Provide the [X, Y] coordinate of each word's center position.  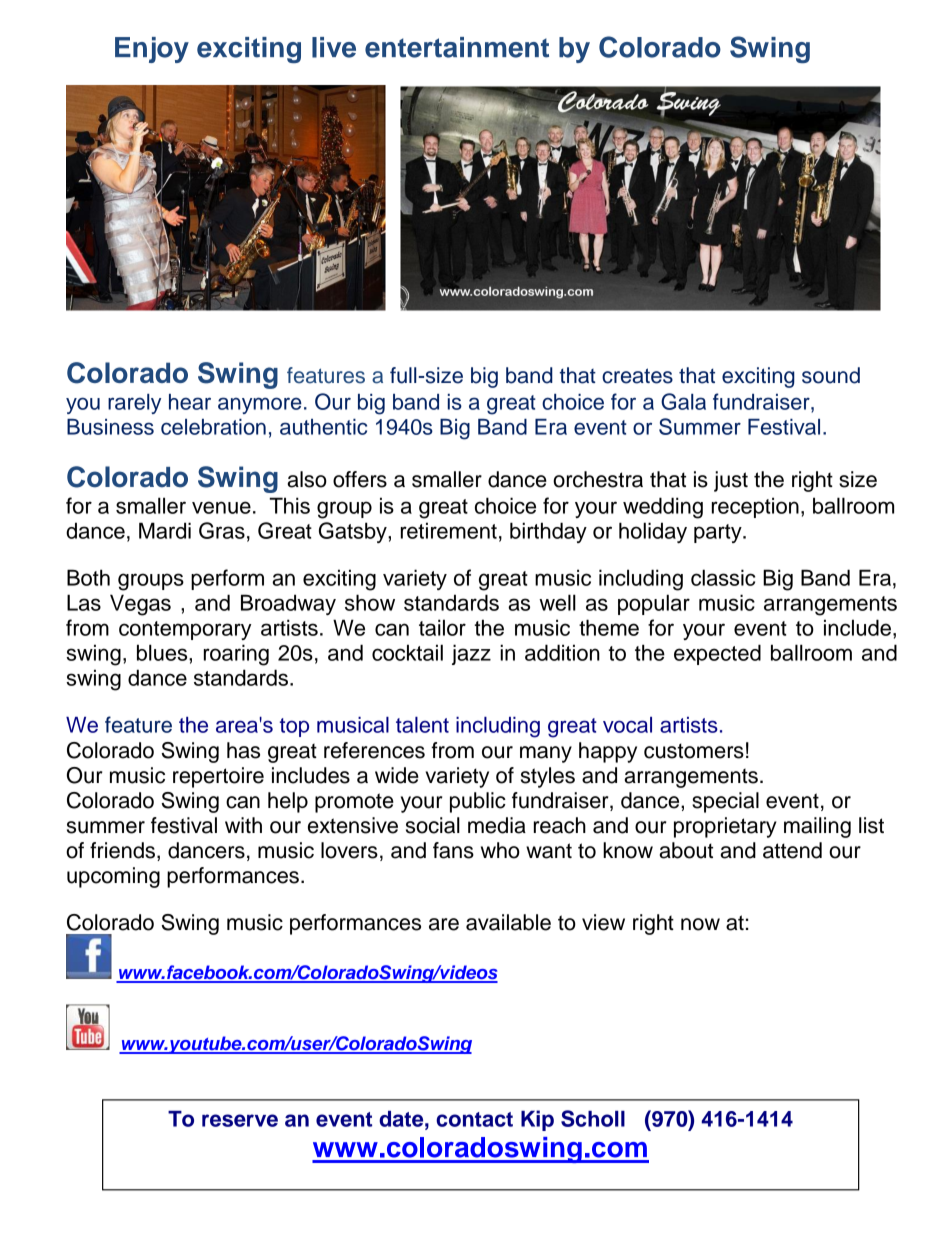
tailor [442, 627]
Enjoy [152, 50]
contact [474, 1119]
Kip [537, 1120]
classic [723, 577]
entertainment [457, 47]
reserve [240, 1120]
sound [831, 375]
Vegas [140, 605]
